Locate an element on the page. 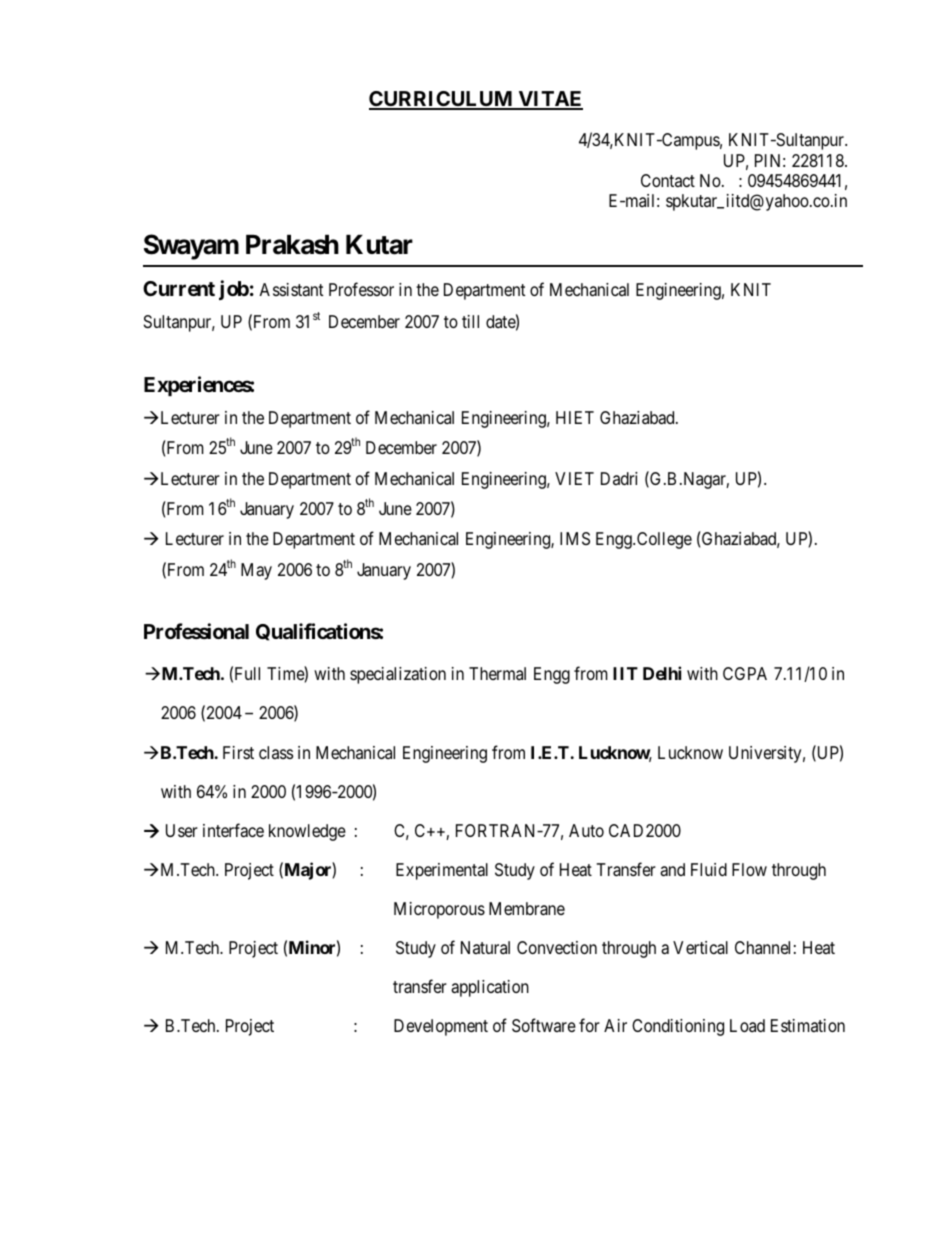  Contact is located at coordinates (668, 180).
